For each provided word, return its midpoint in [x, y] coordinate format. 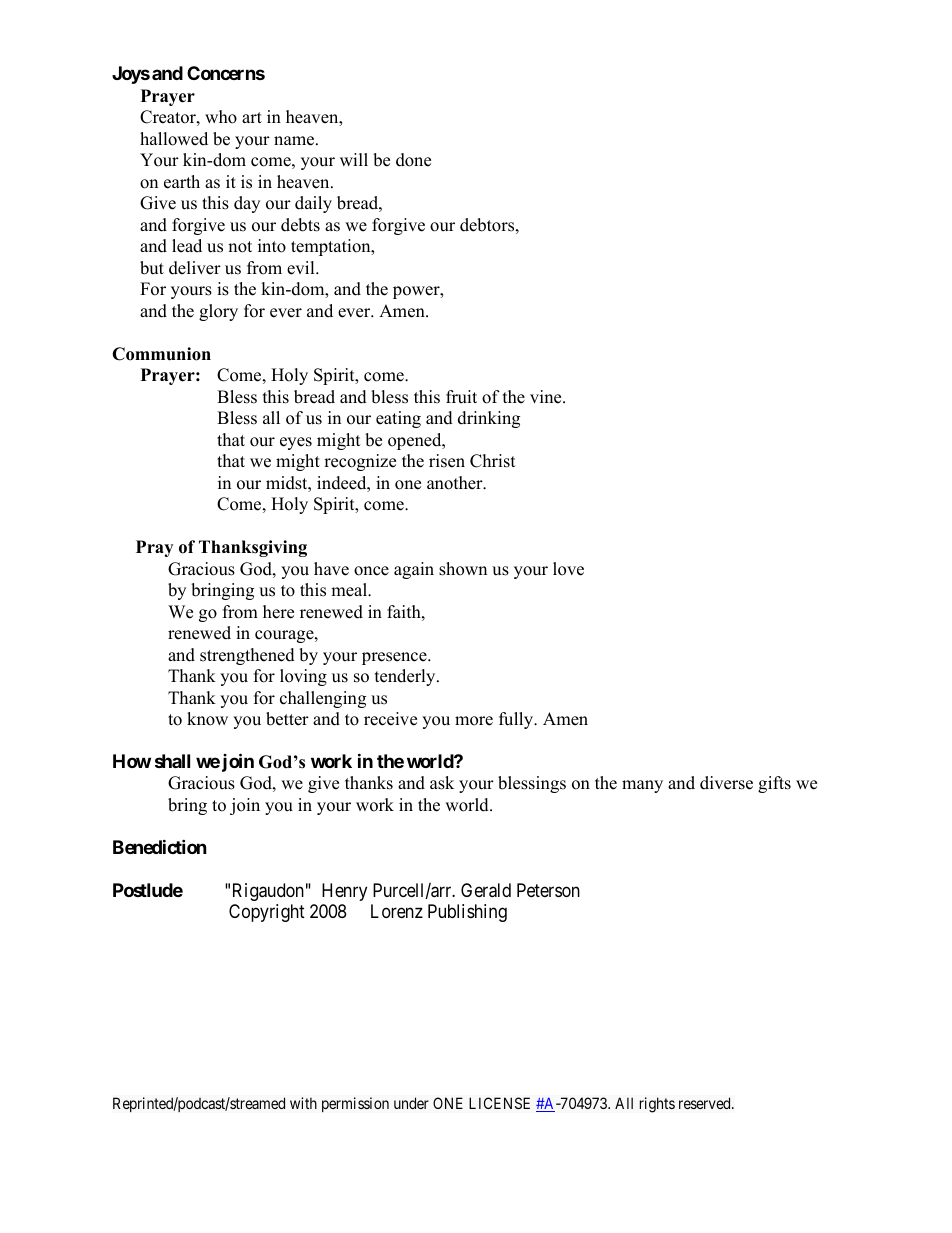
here [278, 612]
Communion [161, 354]
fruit [461, 397]
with [303, 1103]
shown [463, 569]
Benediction [160, 846]
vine [547, 397]
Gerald [486, 890]
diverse [726, 783]
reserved [706, 1103]
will [354, 159]
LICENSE [499, 1103]
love [568, 569]
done [413, 160]
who [221, 117]
